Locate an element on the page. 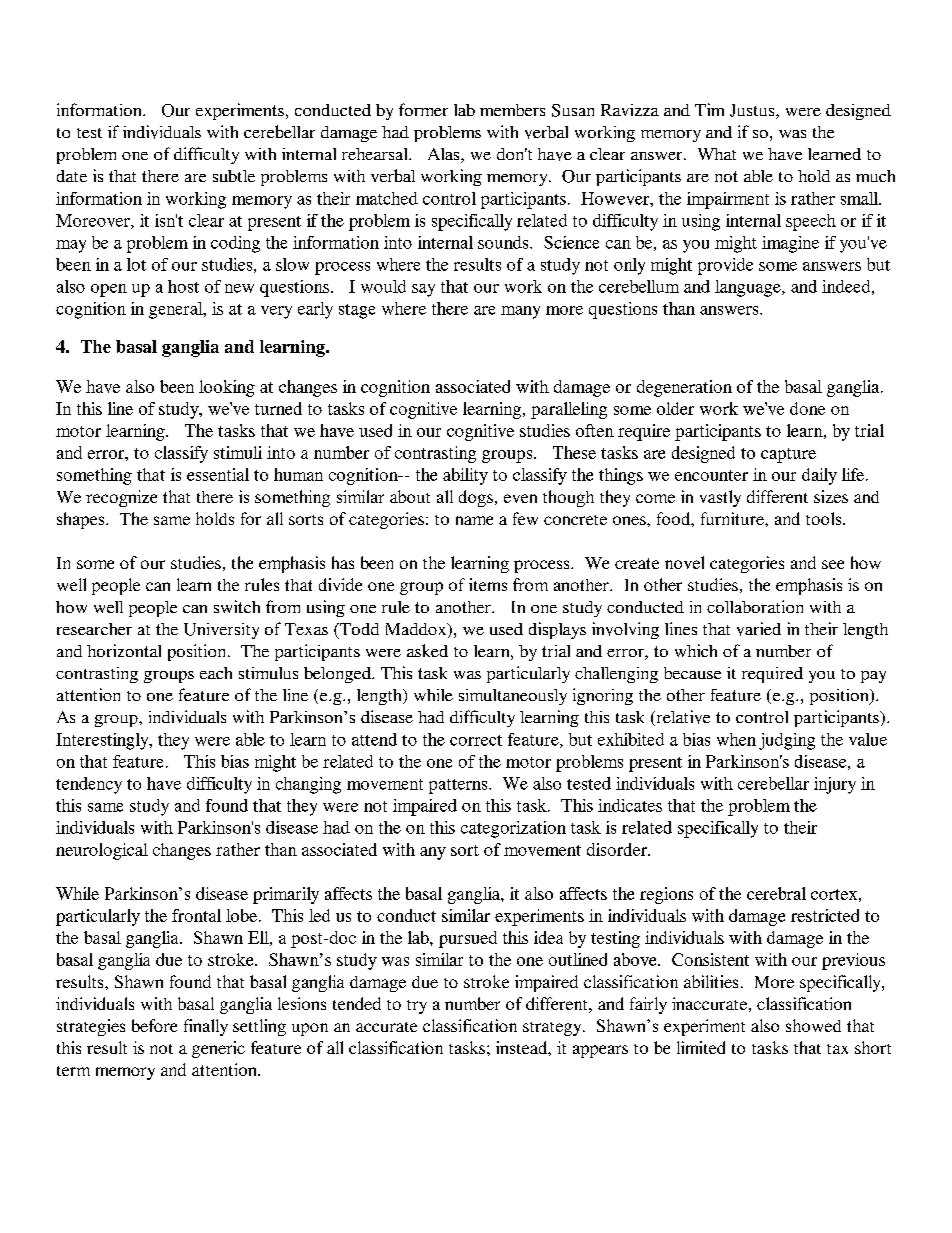 This image has width=952, height=1233. judging is located at coordinates (787, 741).
